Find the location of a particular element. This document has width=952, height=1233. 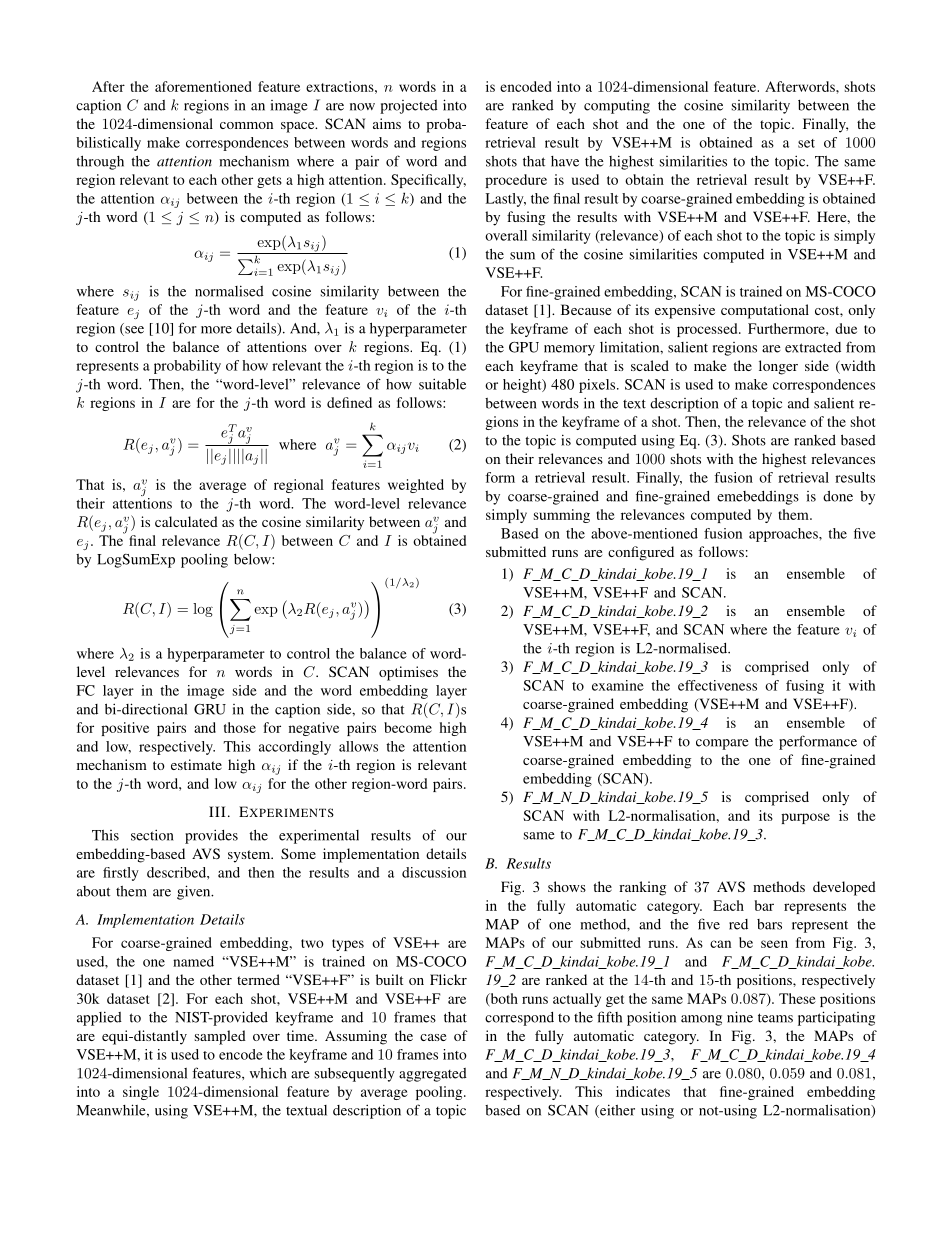

computing is located at coordinates (617, 106).
